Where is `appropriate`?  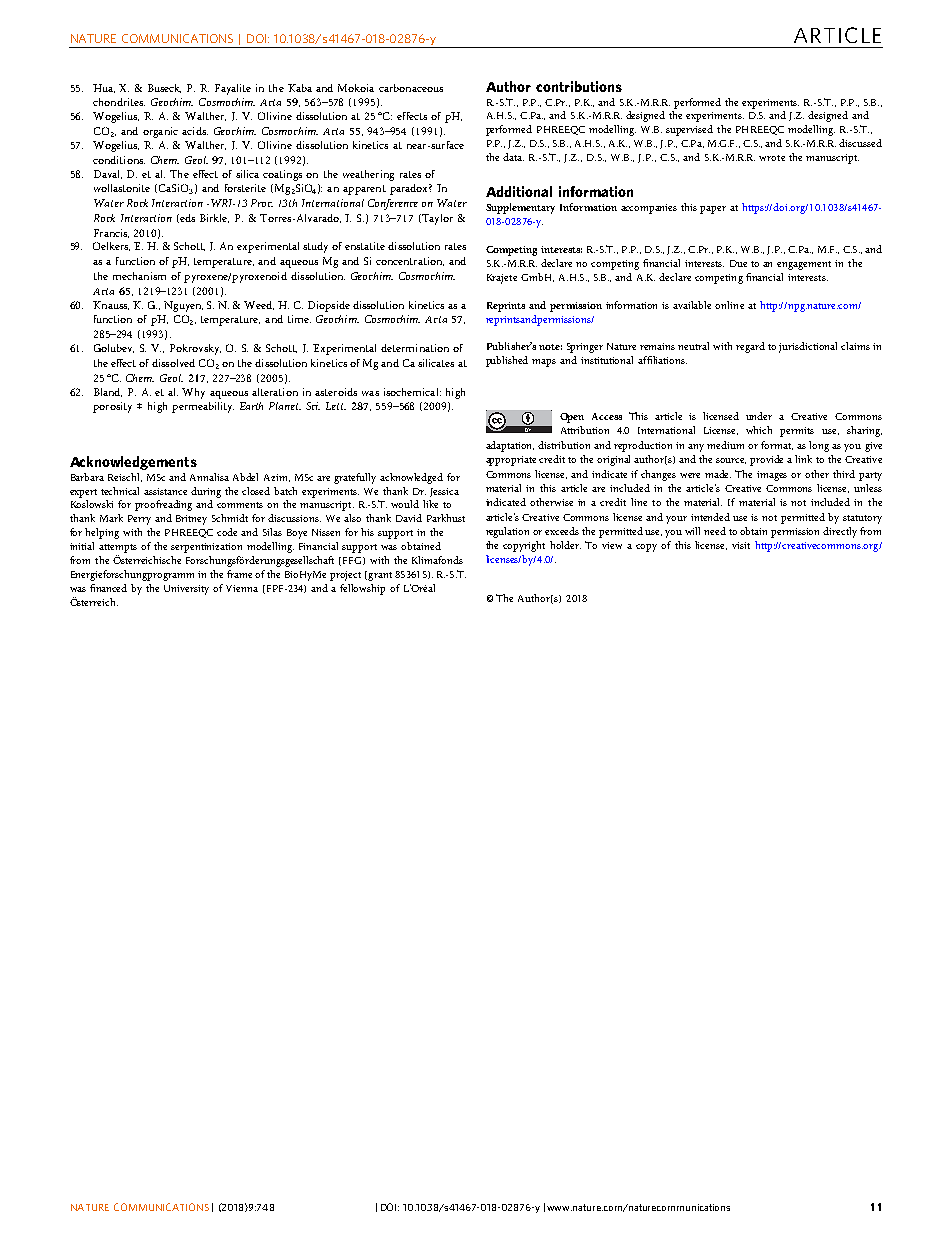
appropriate is located at coordinates (513, 461).
